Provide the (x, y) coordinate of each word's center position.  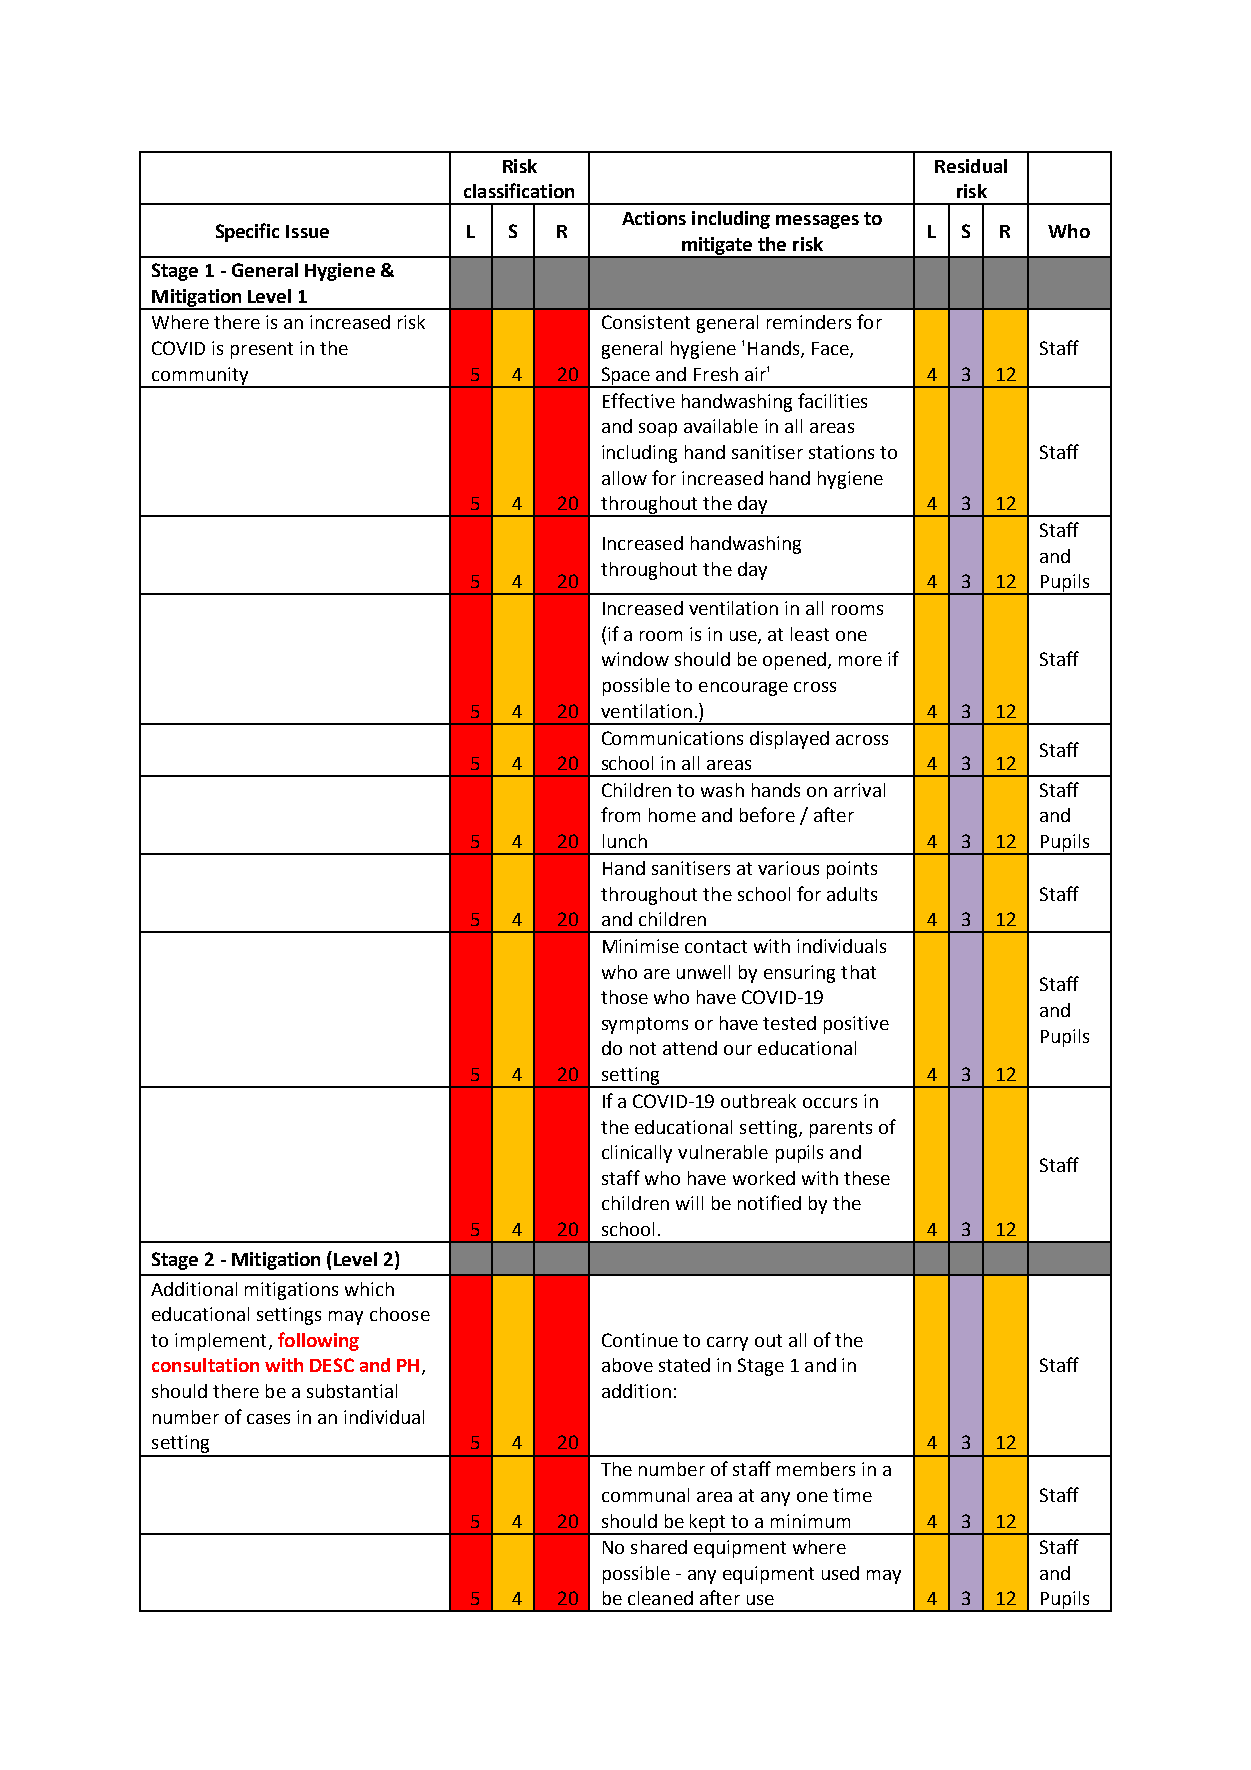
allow (624, 478)
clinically (637, 1154)
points (852, 870)
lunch (625, 841)
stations (841, 452)
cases (268, 1419)
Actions (654, 218)
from (620, 814)
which (369, 1289)
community (200, 377)
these (867, 1178)
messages (817, 222)
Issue (307, 231)
